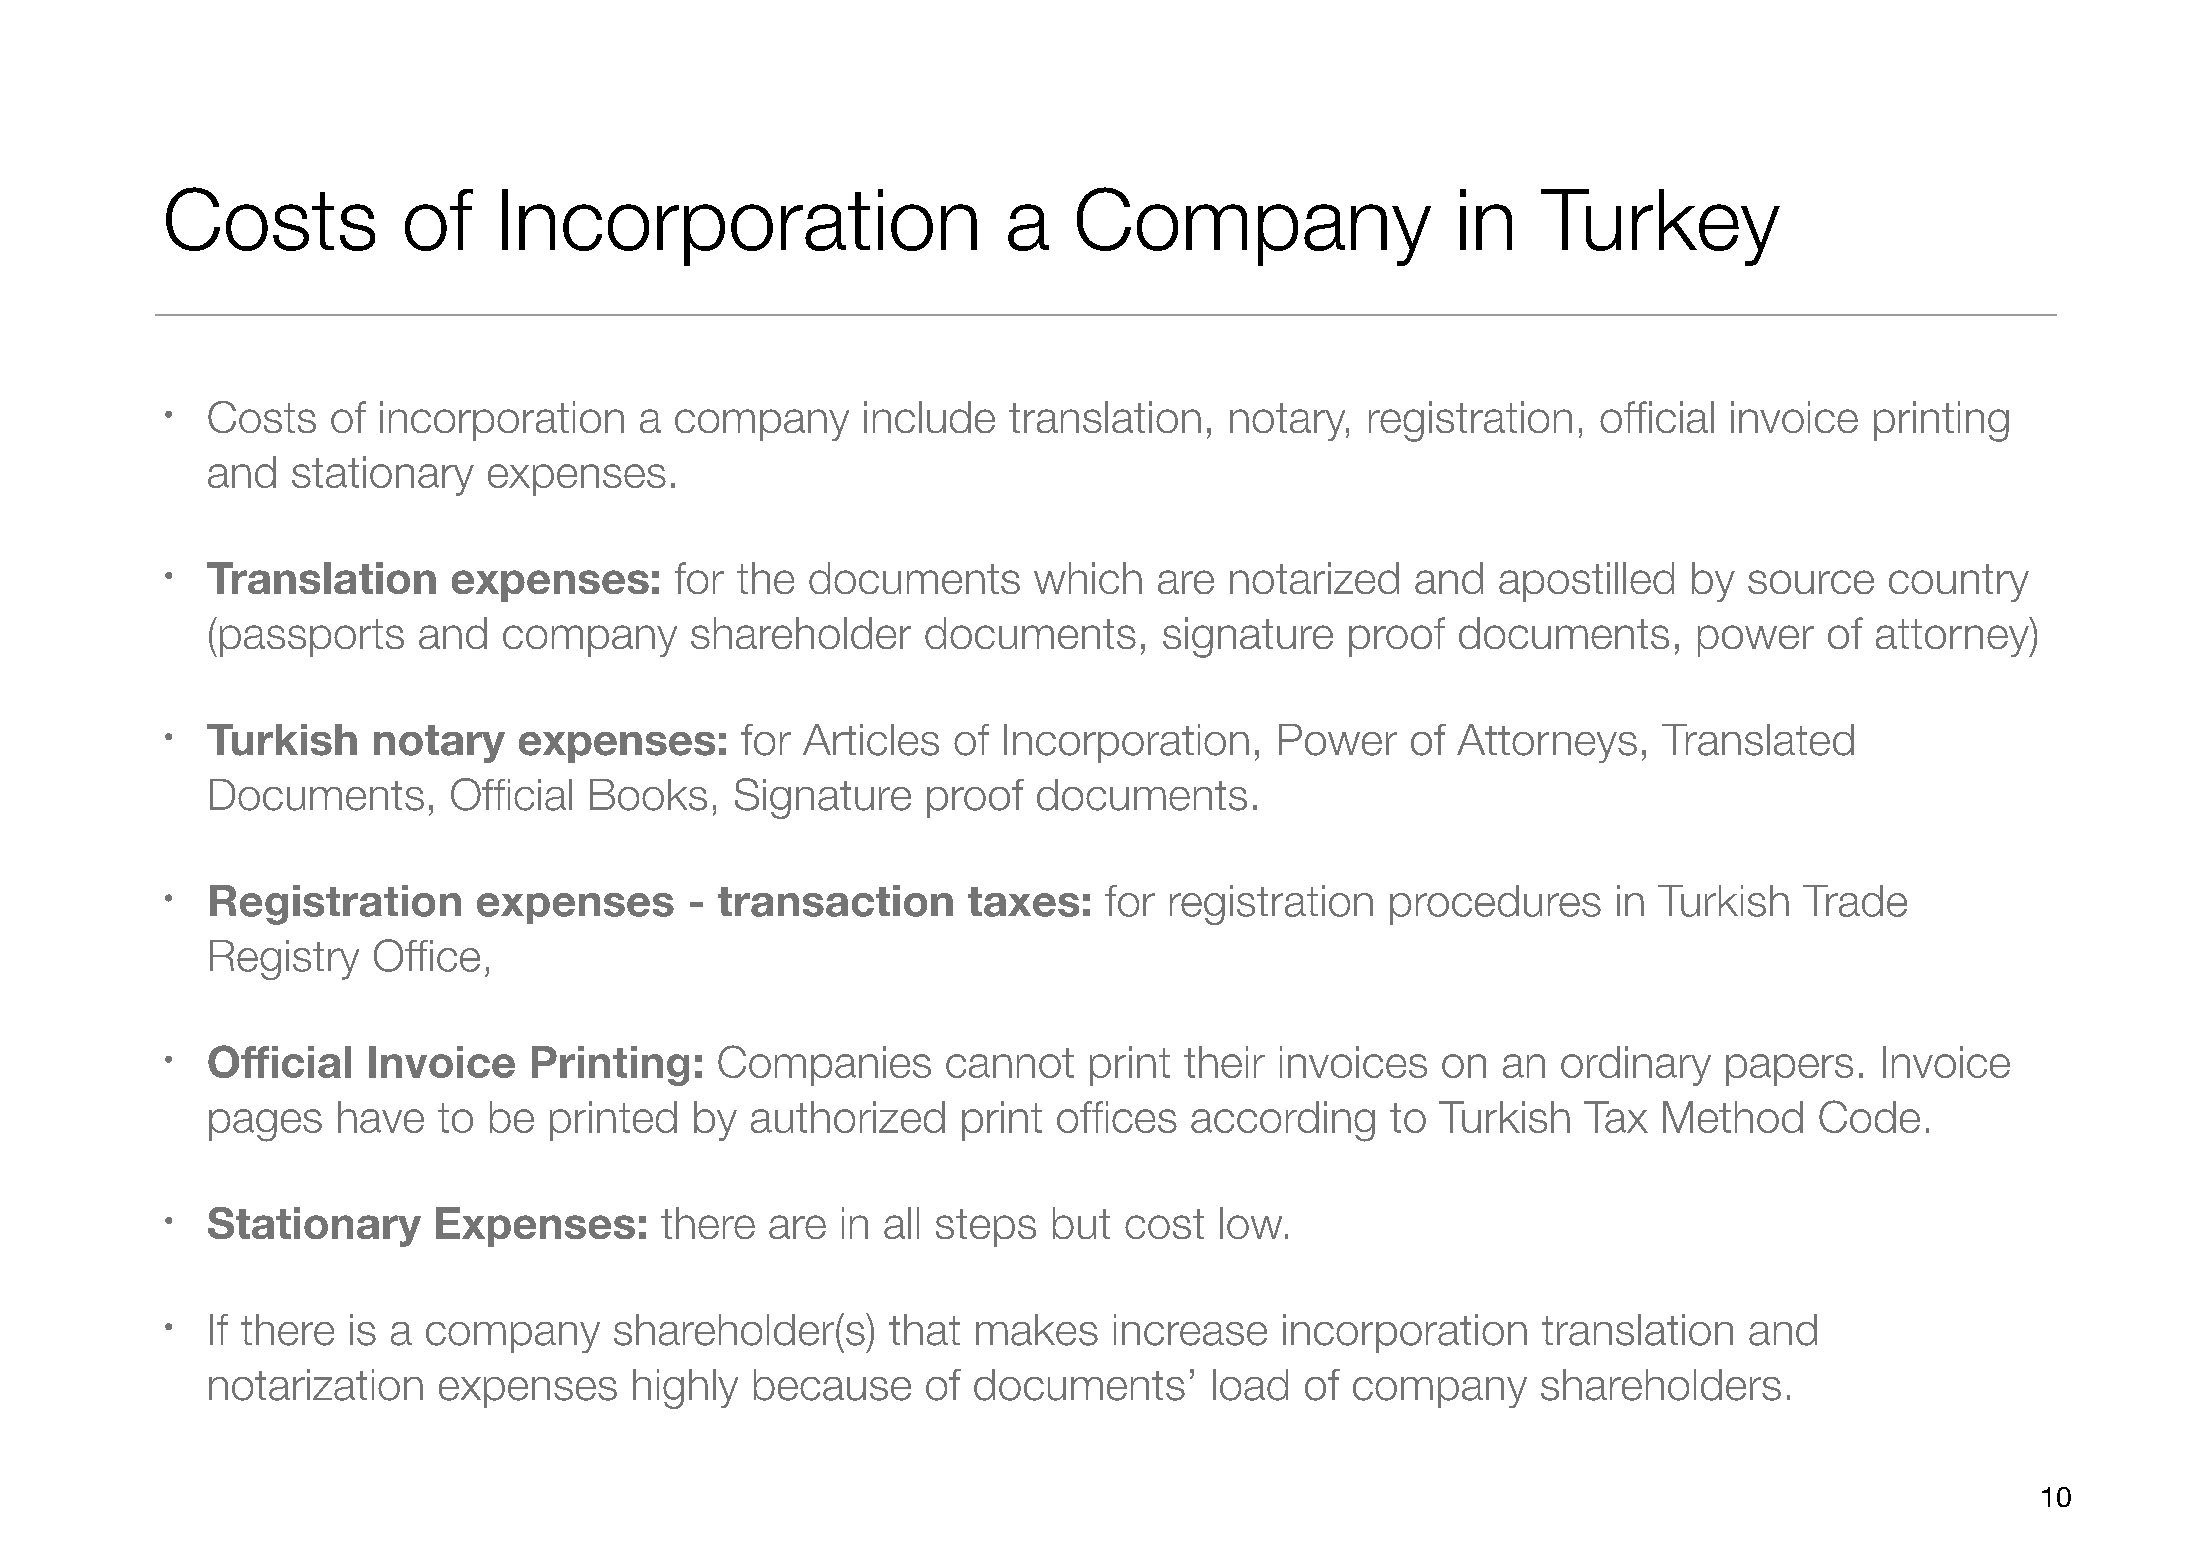 The image size is (2211, 1562). What do you see at coordinates (1789, 1070) in the screenshot?
I see `papers` at bounding box center [1789, 1070].
